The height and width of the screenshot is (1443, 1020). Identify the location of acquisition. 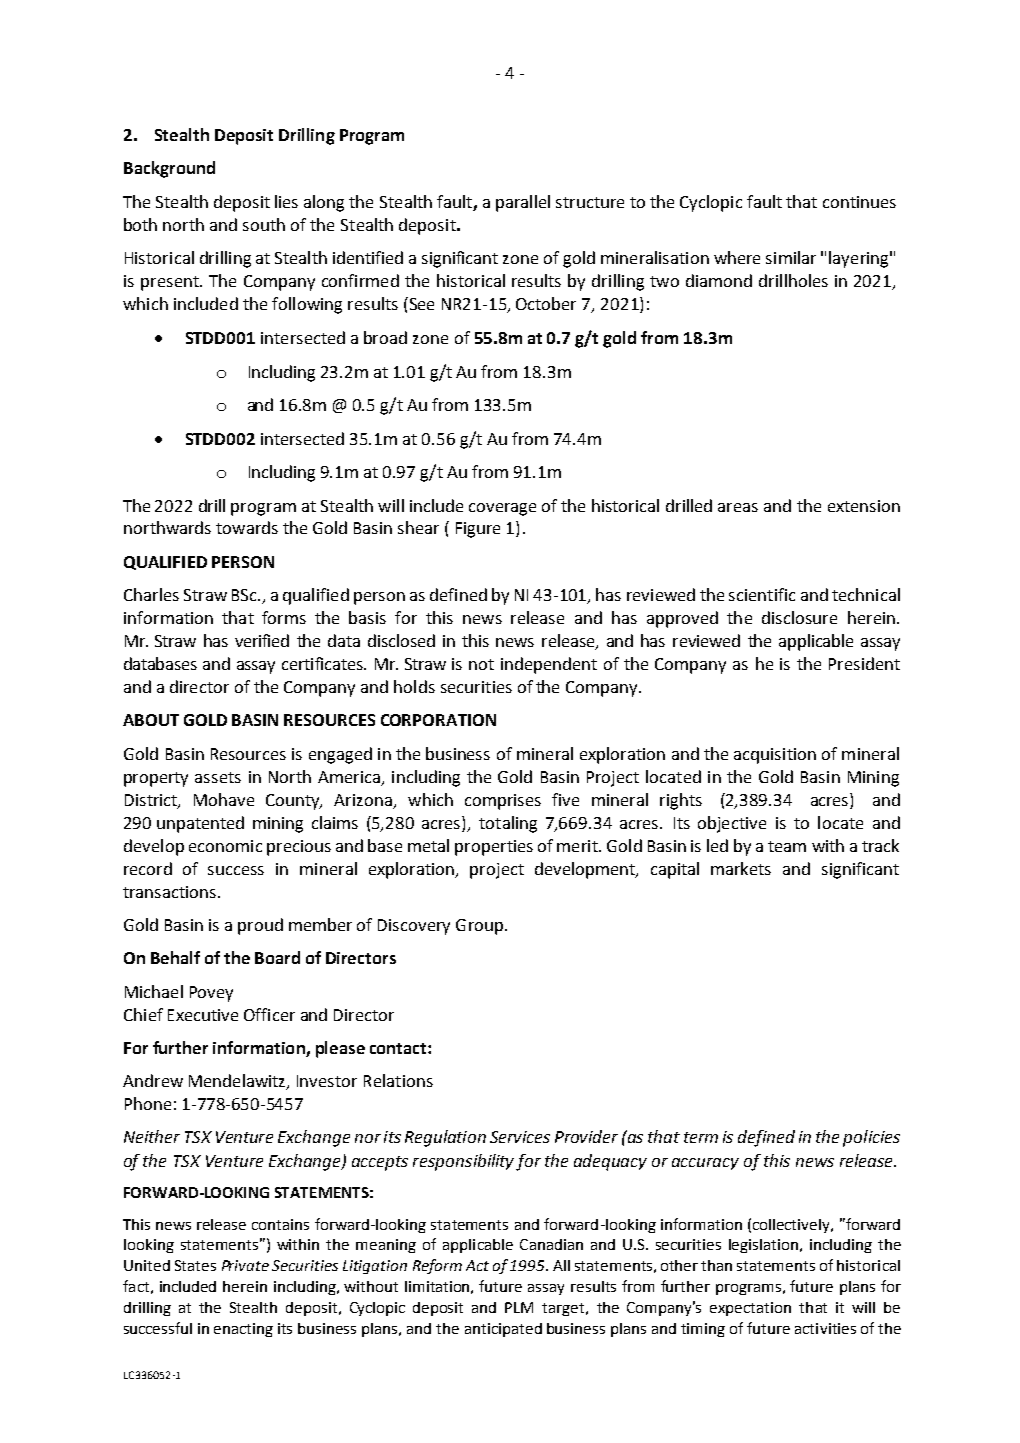
(775, 756).
